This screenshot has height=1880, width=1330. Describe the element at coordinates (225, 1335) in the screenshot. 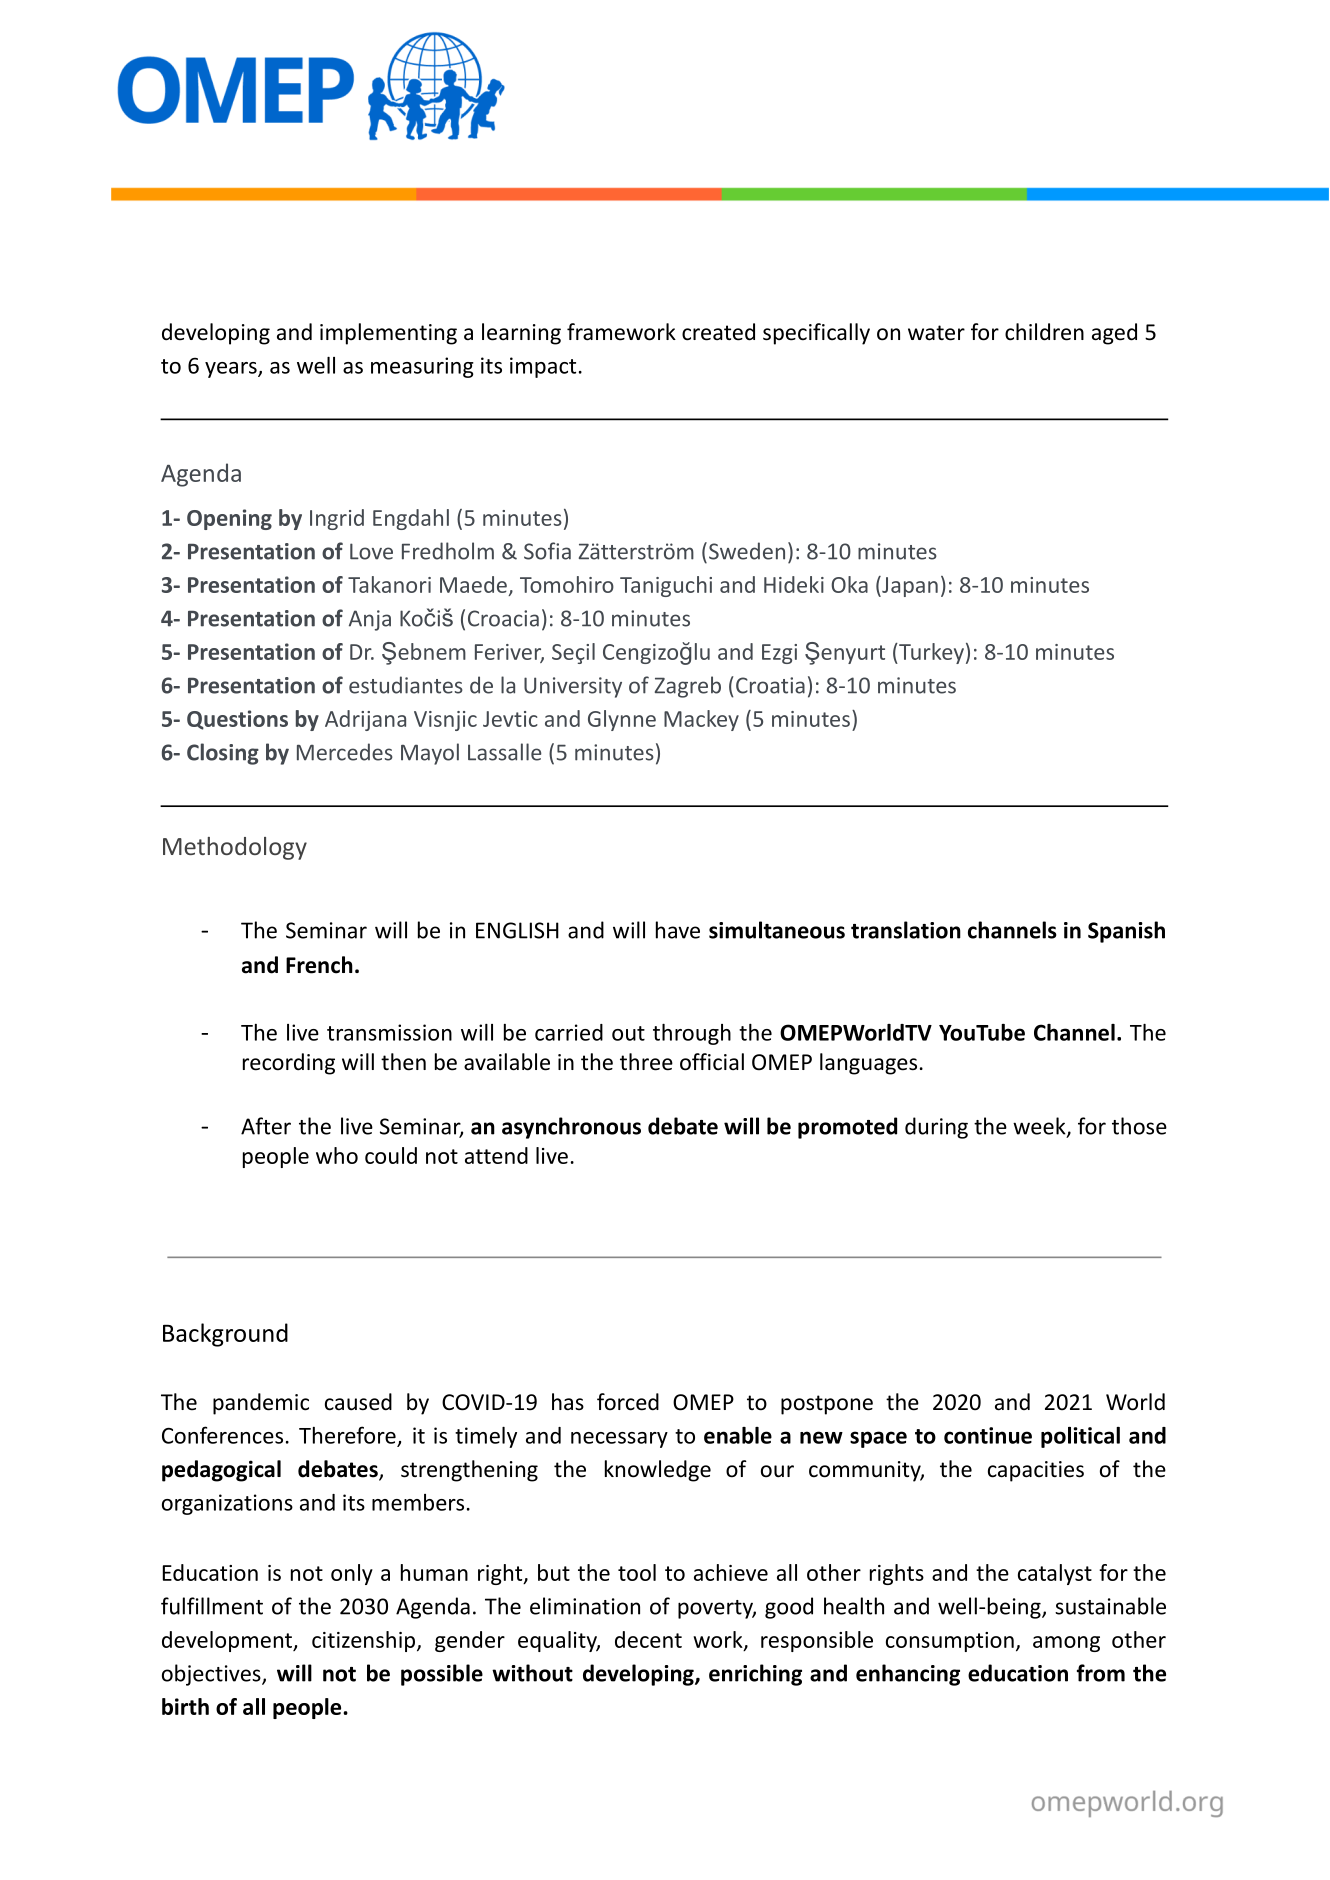

I see `Background` at that location.
